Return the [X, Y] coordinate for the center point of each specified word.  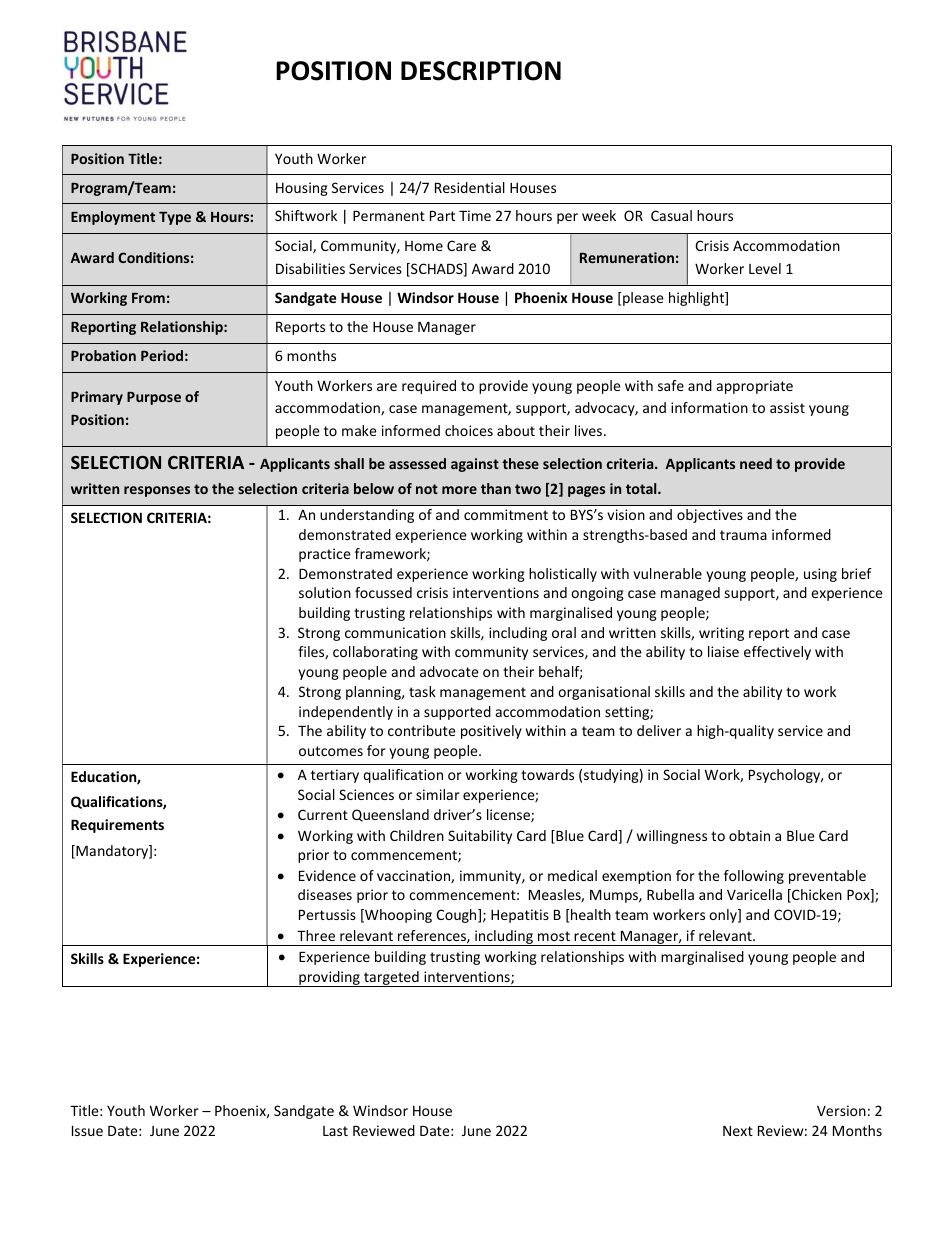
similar [438, 794]
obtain [749, 835]
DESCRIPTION [481, 71]
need [756, 463]
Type [175, 218]
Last [335, 1131]
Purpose [154, 398]
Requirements [117, 826]
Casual [671, 215]
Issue [87, 1130]
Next [738, 1131]
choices [469, 430]
